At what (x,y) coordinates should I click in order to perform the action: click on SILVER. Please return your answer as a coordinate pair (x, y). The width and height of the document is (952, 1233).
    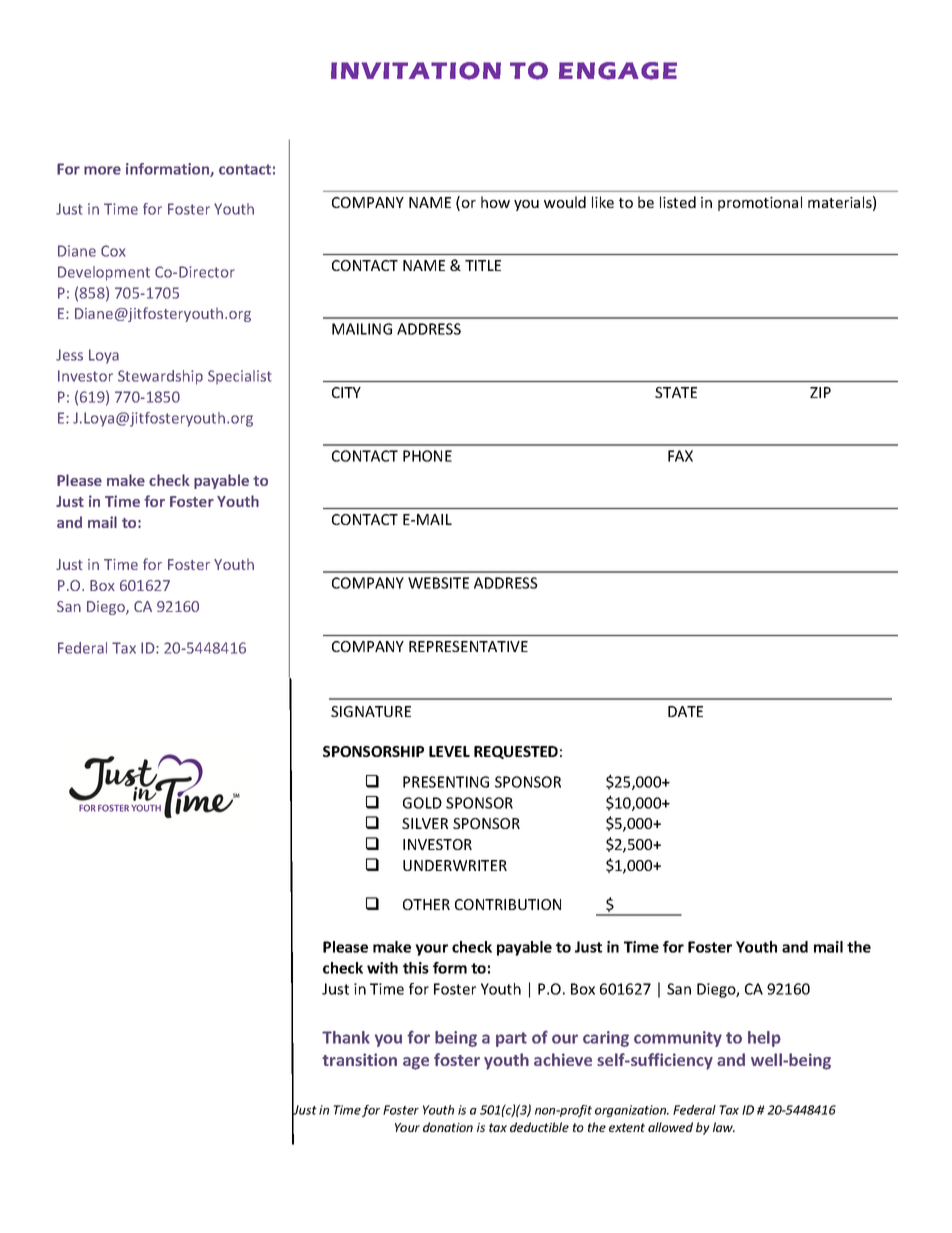
    Looking at the image, I should click on (425, 823).
